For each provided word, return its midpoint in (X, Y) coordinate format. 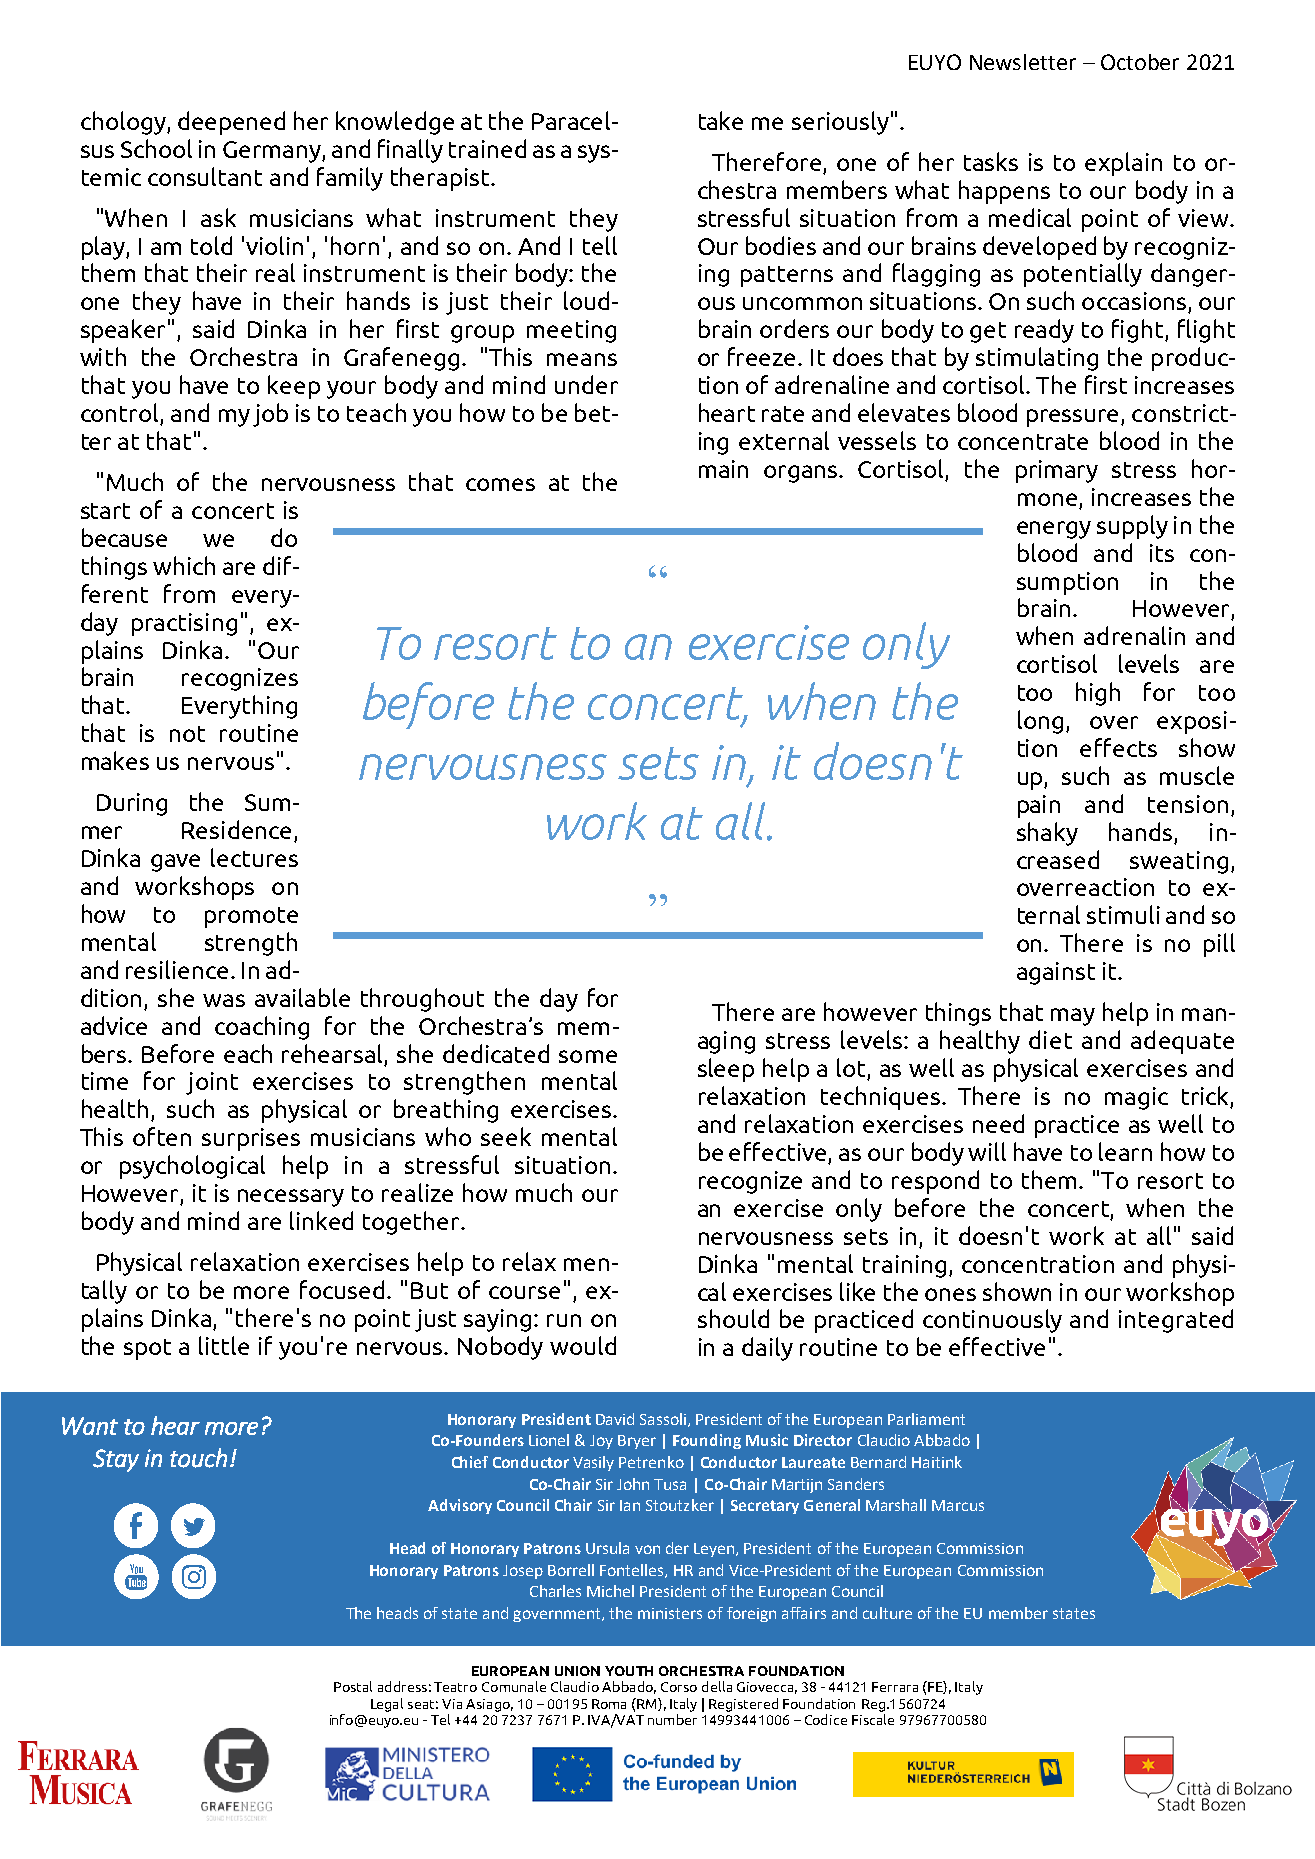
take (721, 120)
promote (251, 917)
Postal (353, 1686)
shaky (1047, 834)
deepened (231, 123)
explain (1123, 164)
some (588, 1056)
